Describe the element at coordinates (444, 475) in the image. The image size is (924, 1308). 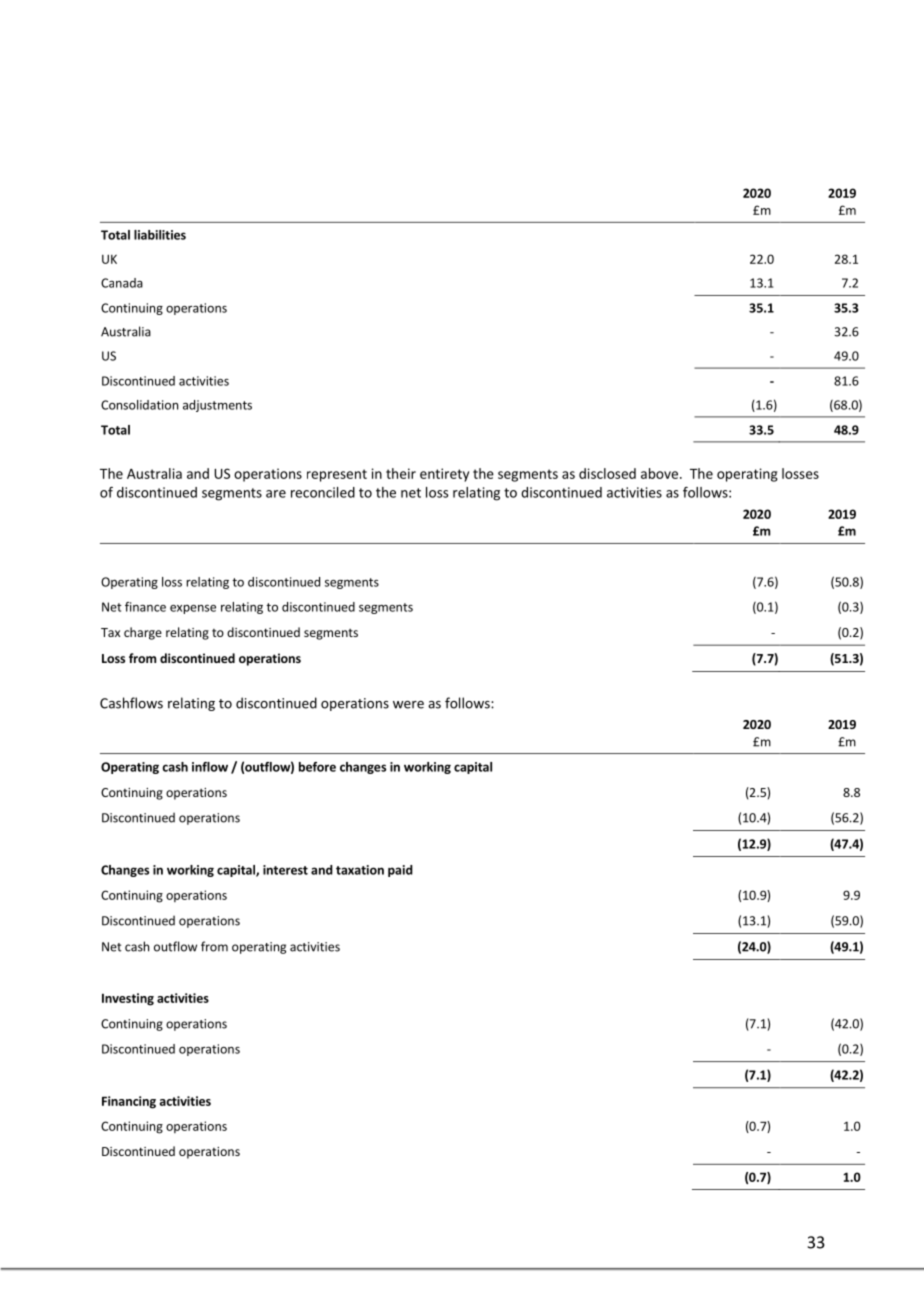
I see `entirety` at that location.
